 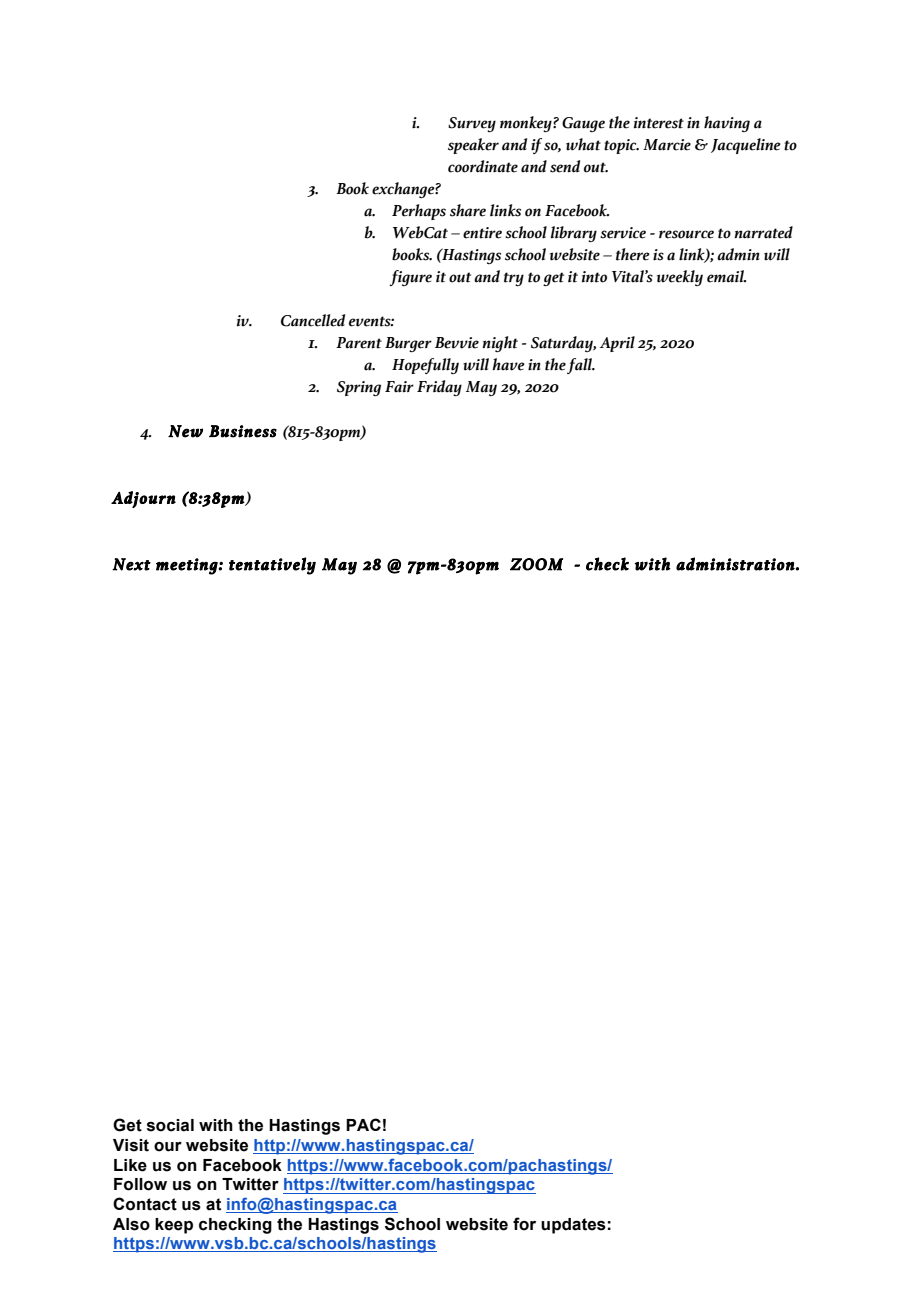 I want to click on ZOOM, so click(x=536, y=564).
